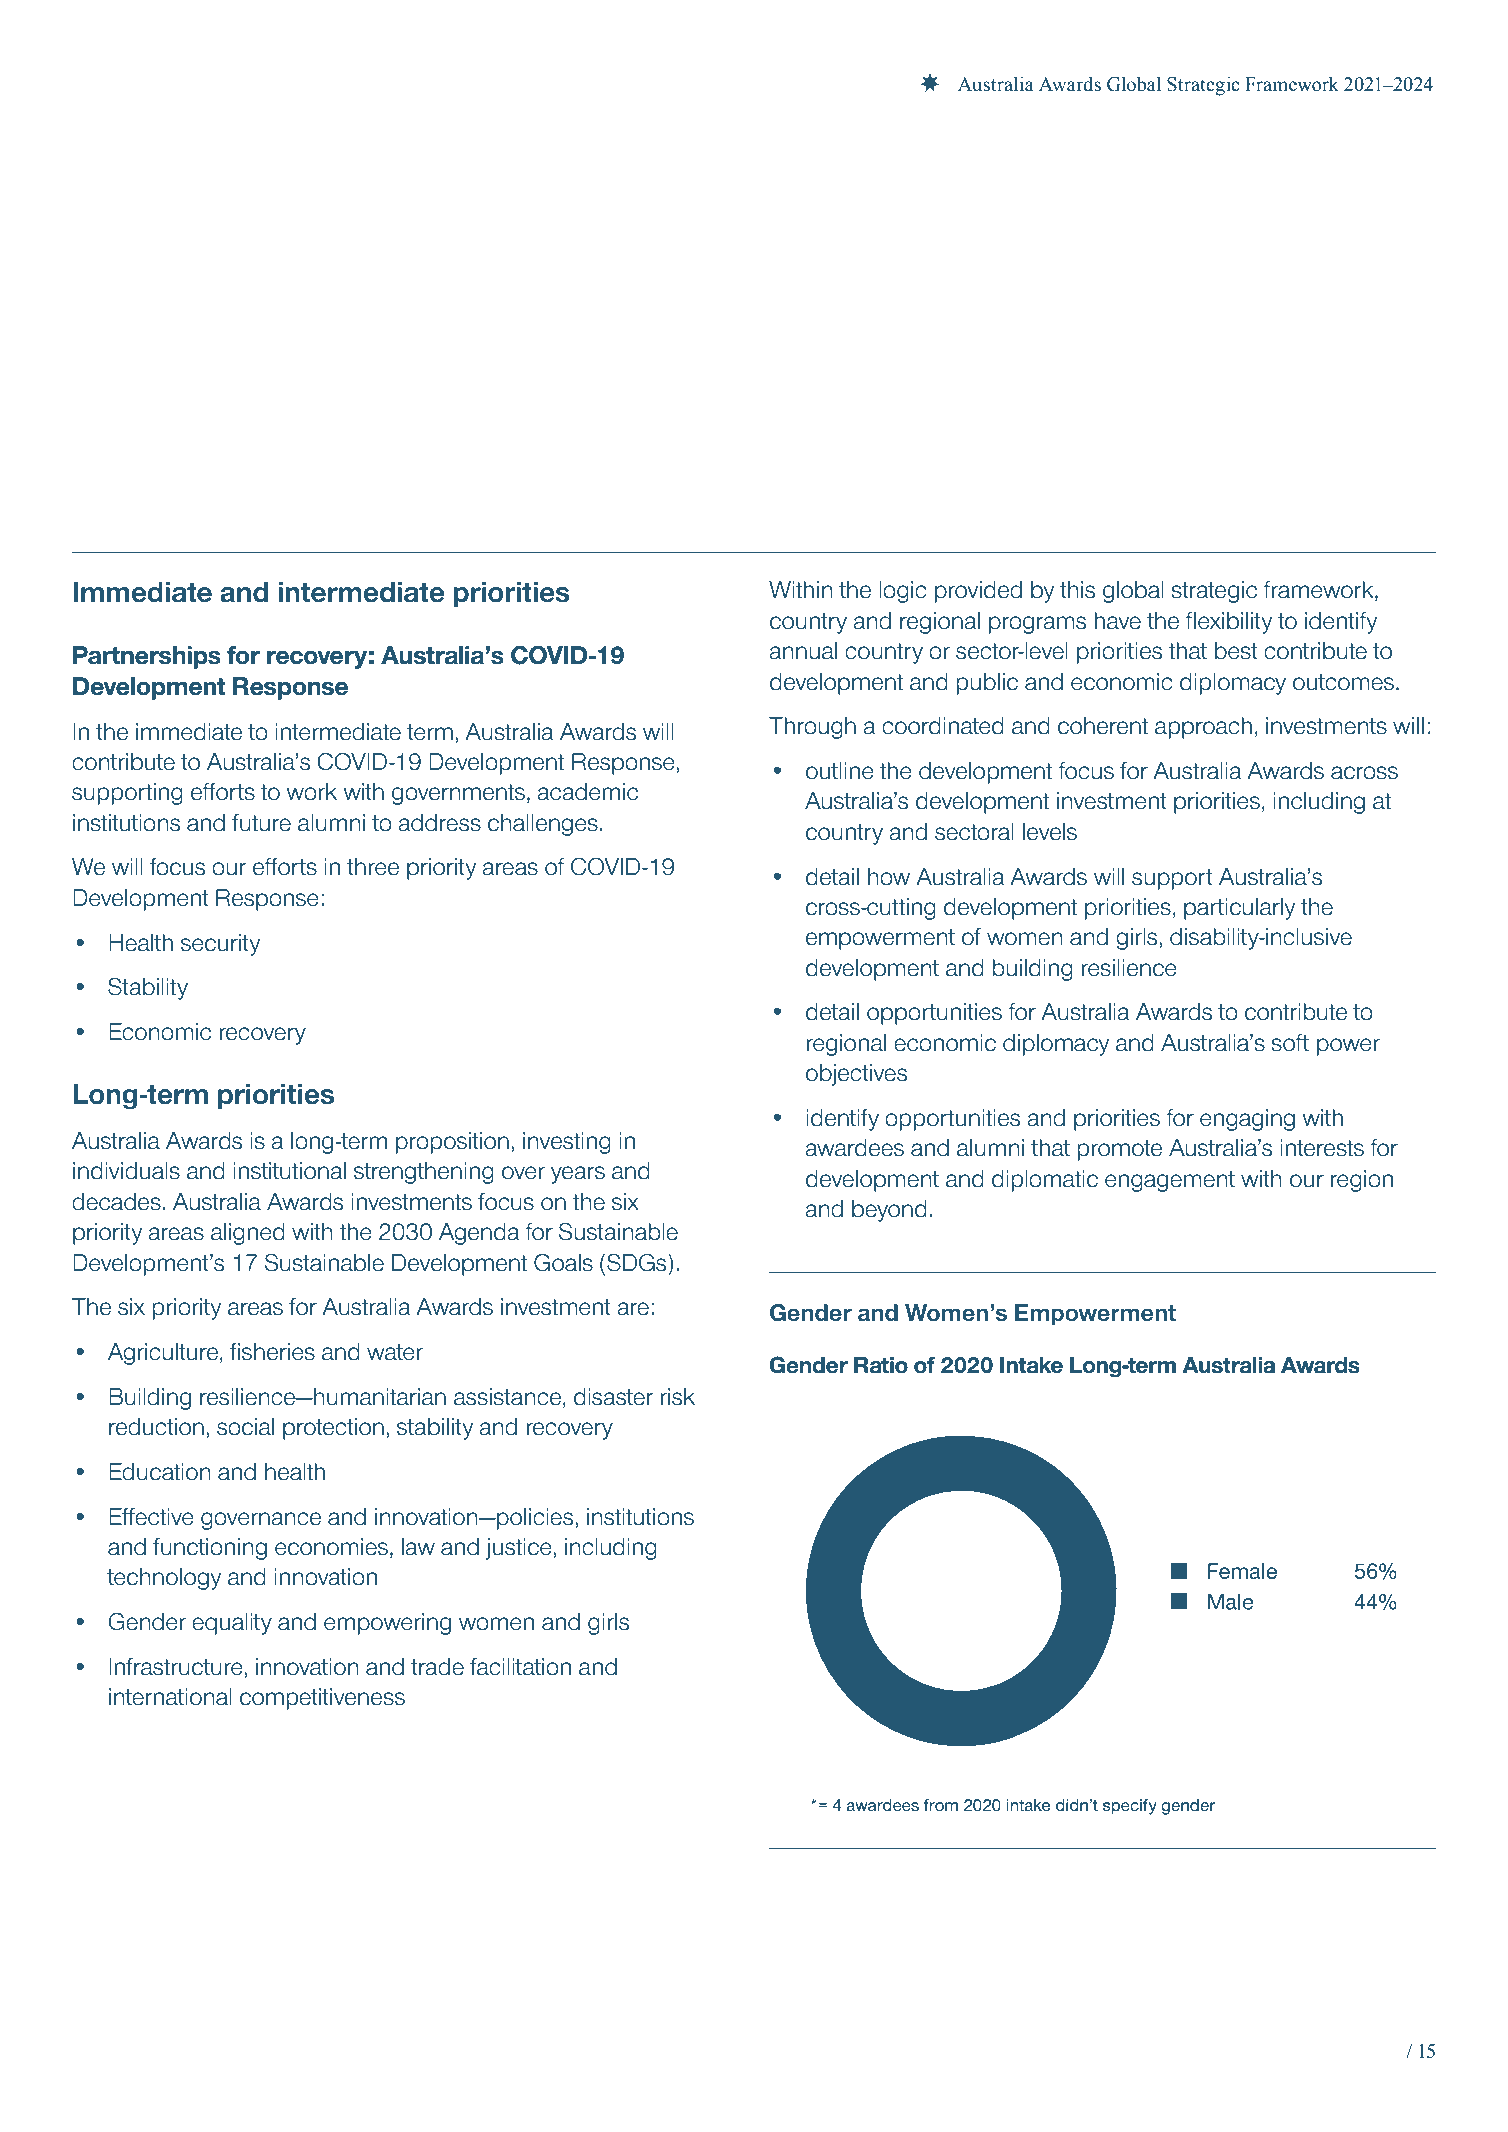  What do you see at coordinates (803, 651) in the screenshot?
I see `annual` at bounding box center [803, 651].
